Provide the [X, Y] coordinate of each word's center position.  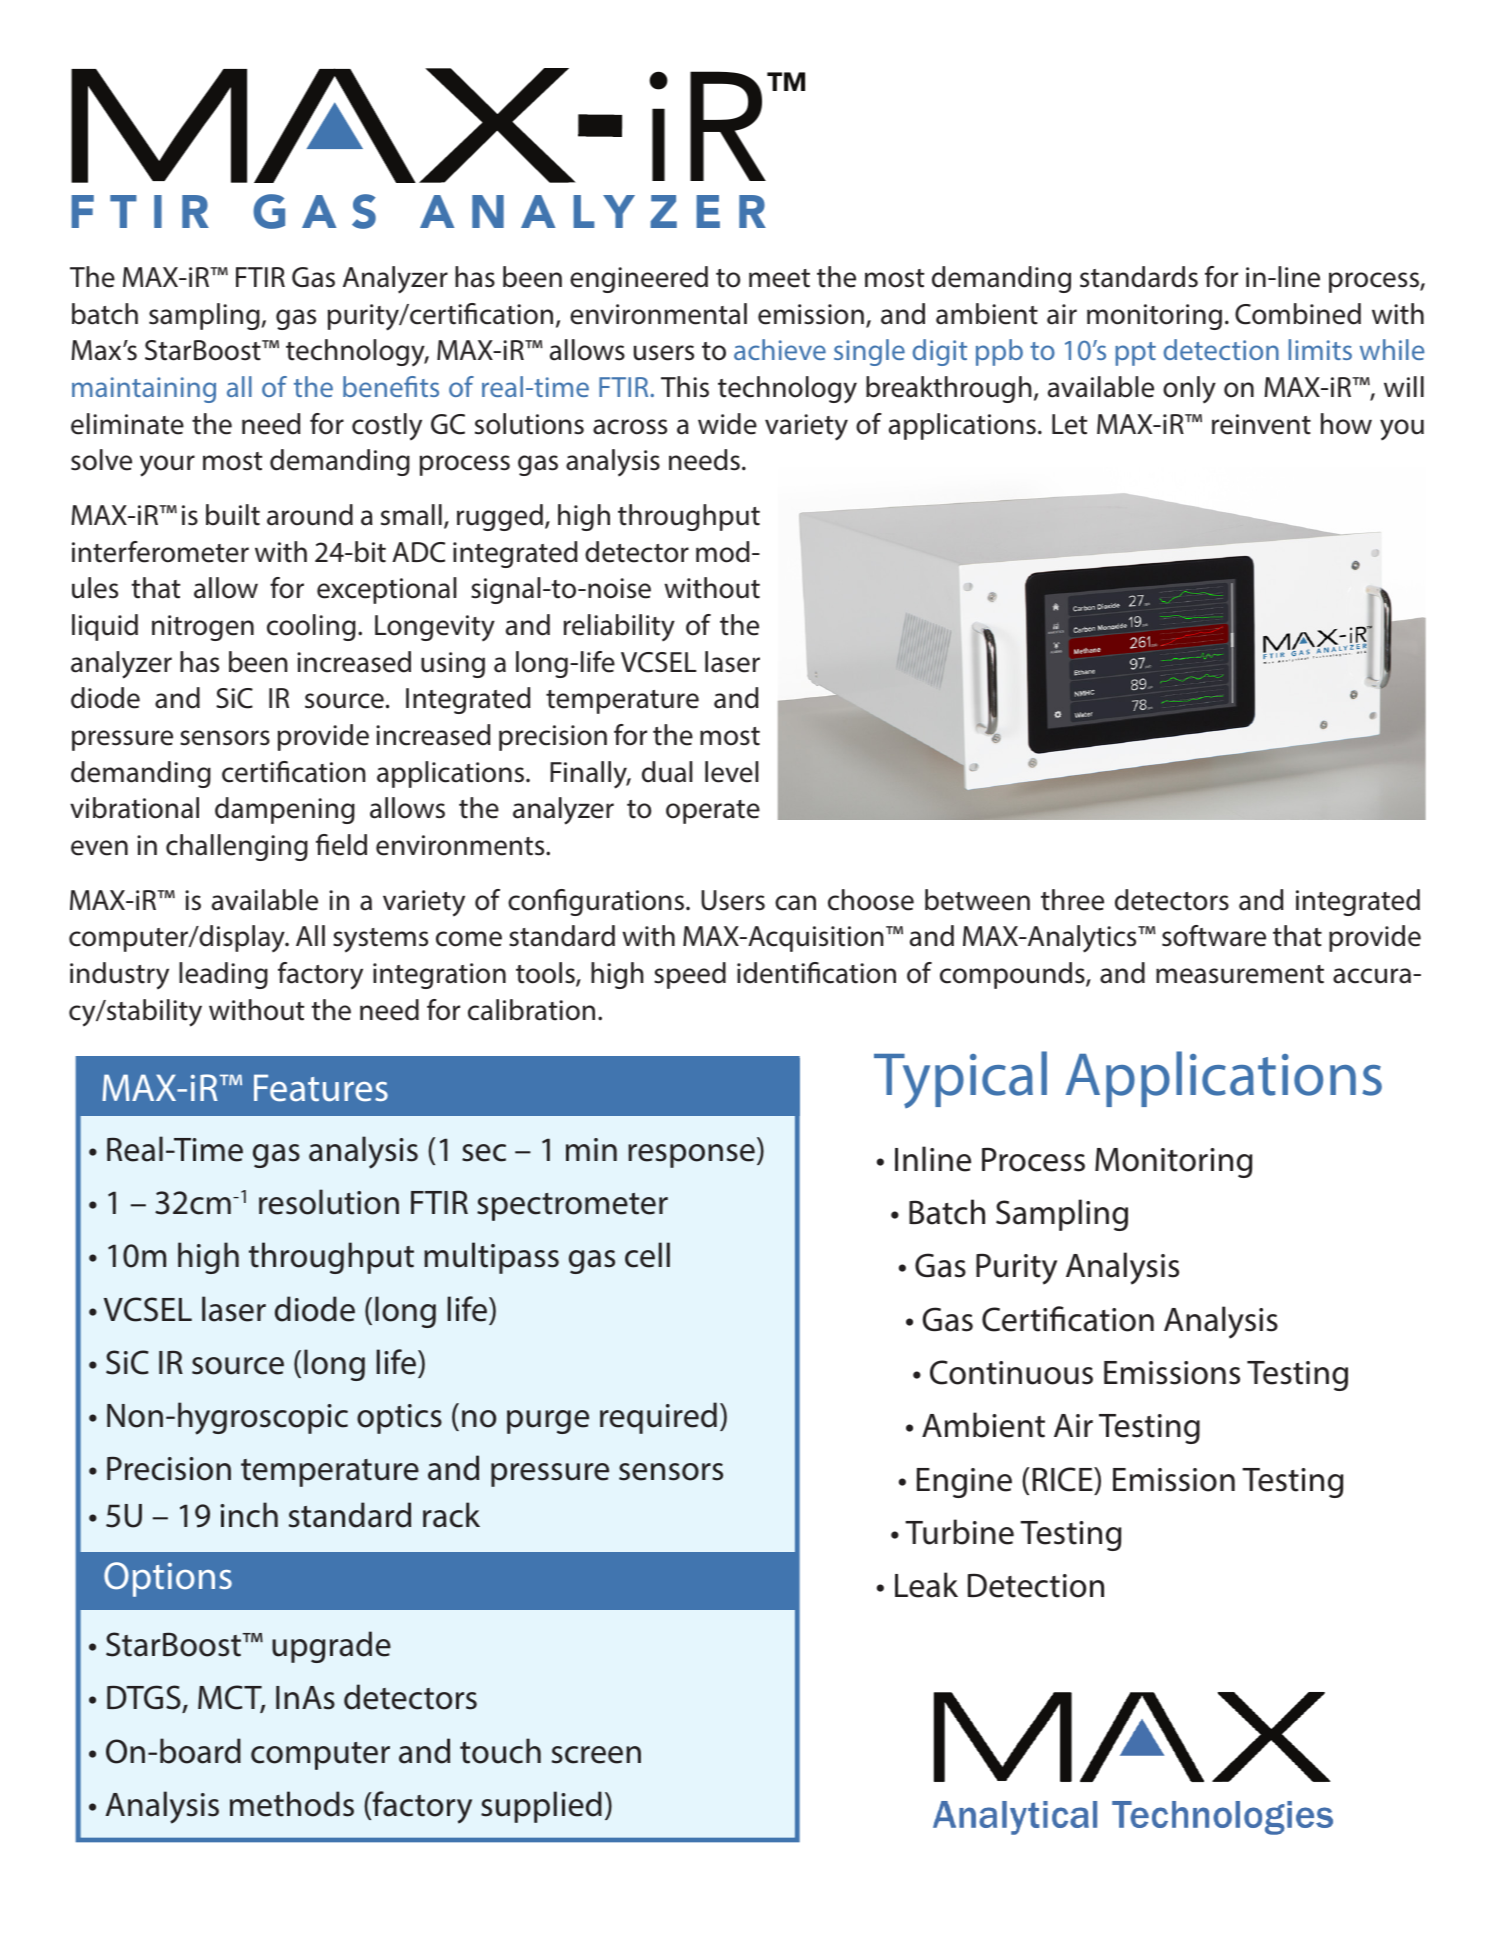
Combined [1298, 314]
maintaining [144, 390]
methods [292, 1804]
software [1214, 936]
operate [713, 812]
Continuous [1011, 1372]
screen [596, 1755]
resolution [329, 1202]
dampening [285, 810]
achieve [780, 349]
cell [647, 1255]
